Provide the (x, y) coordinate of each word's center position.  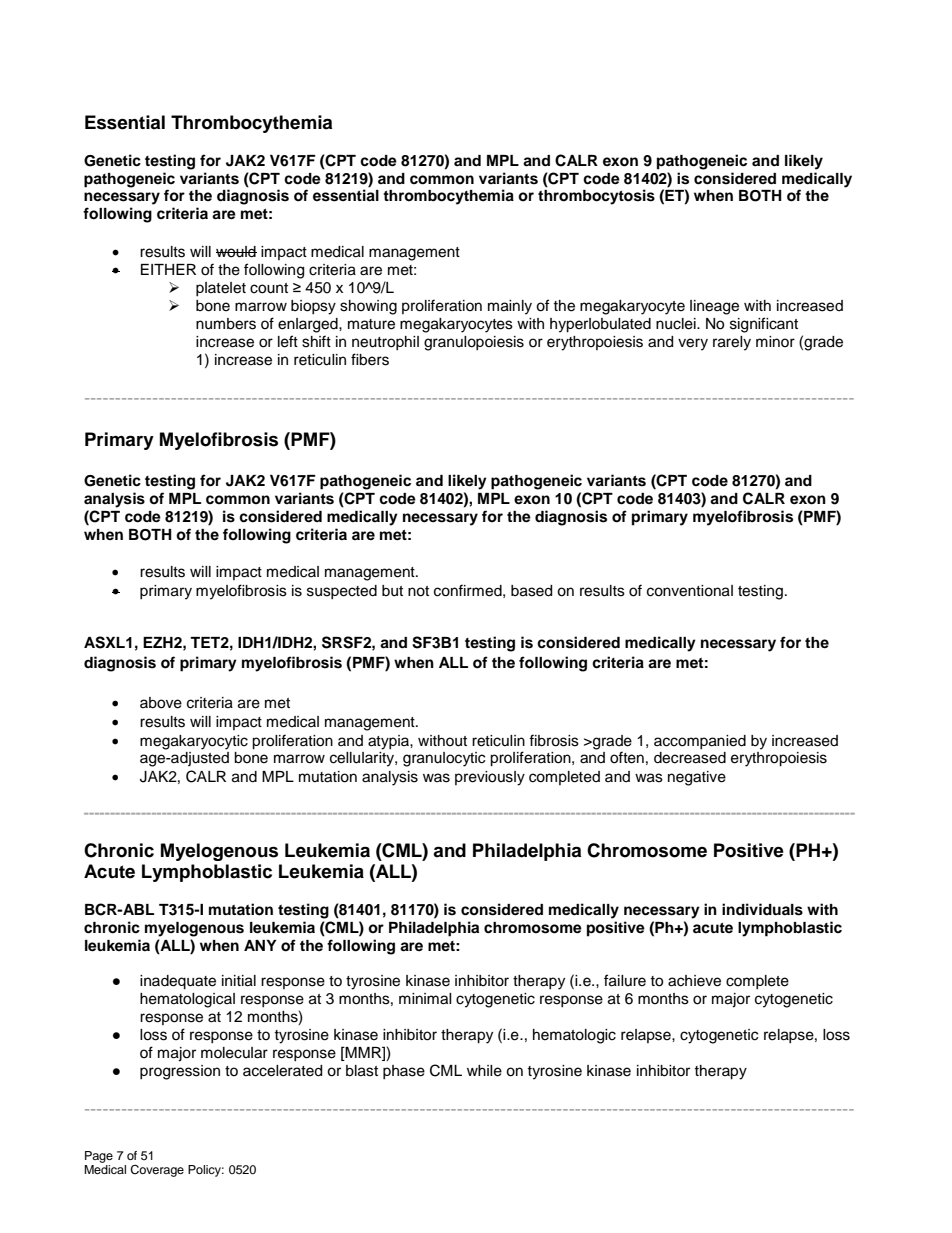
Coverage (157, 1171)
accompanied (700, 742)
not (418, 591)
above (161, 703)
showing (368, 307)
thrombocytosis (596, 197)
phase (404, 1072)
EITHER (168, 269)
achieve (694, 981)
